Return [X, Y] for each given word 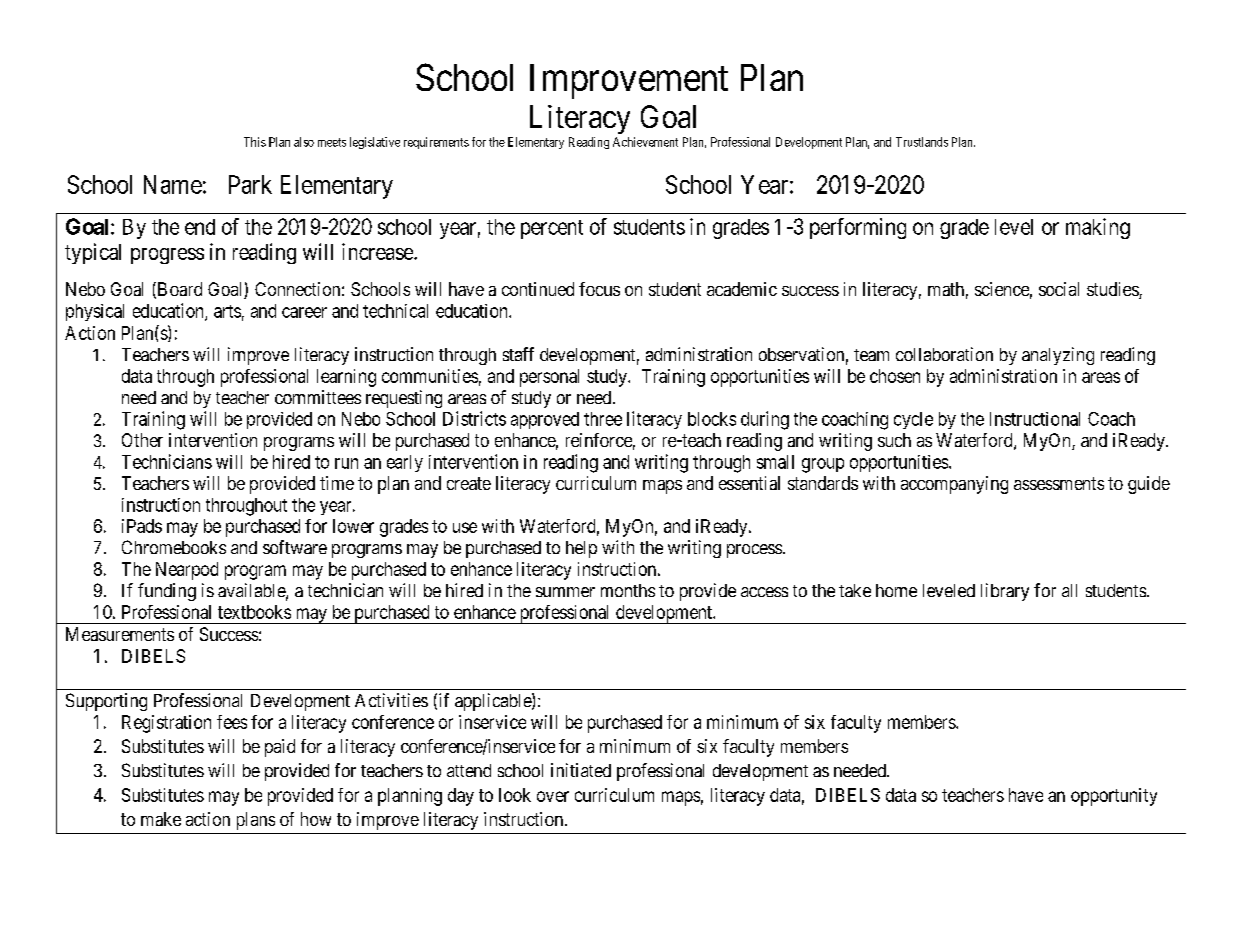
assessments [1059, 483]
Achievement [645, 142]
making [1098, 228]
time [337, 483]
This [255, 142]
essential [749, 483]
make [161, 819]
